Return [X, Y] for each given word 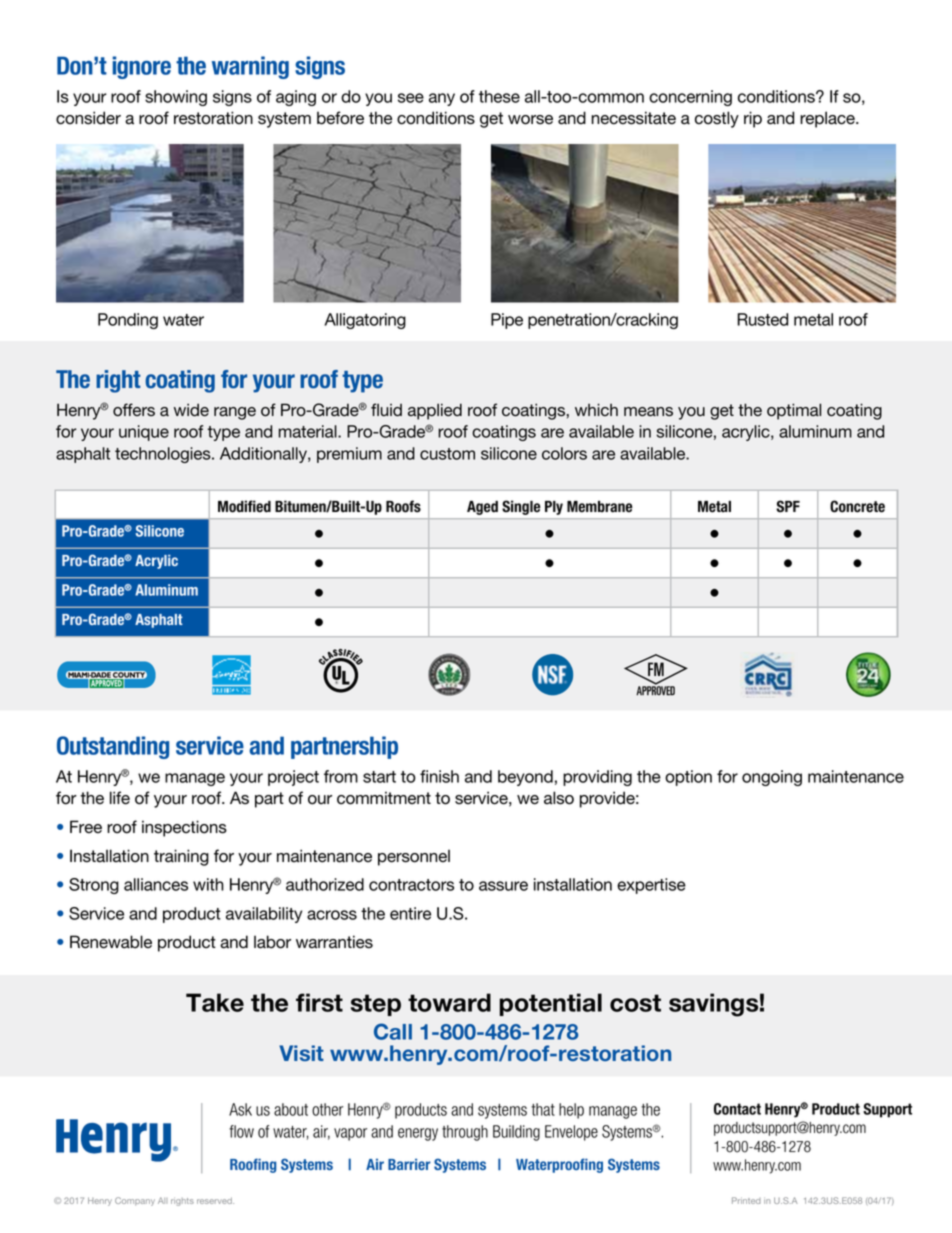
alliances [156, 884]
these [499, 96]
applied [435, 411]
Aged [482, 508]
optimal [794, 411]
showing [176, 98]
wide [191, 410]
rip [753, 119]
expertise [651, 886]
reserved [215, 1200]
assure [503, 886]
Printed [746, 1200]
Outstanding [113, 747]
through [465, 1133]
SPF [788, 506]
